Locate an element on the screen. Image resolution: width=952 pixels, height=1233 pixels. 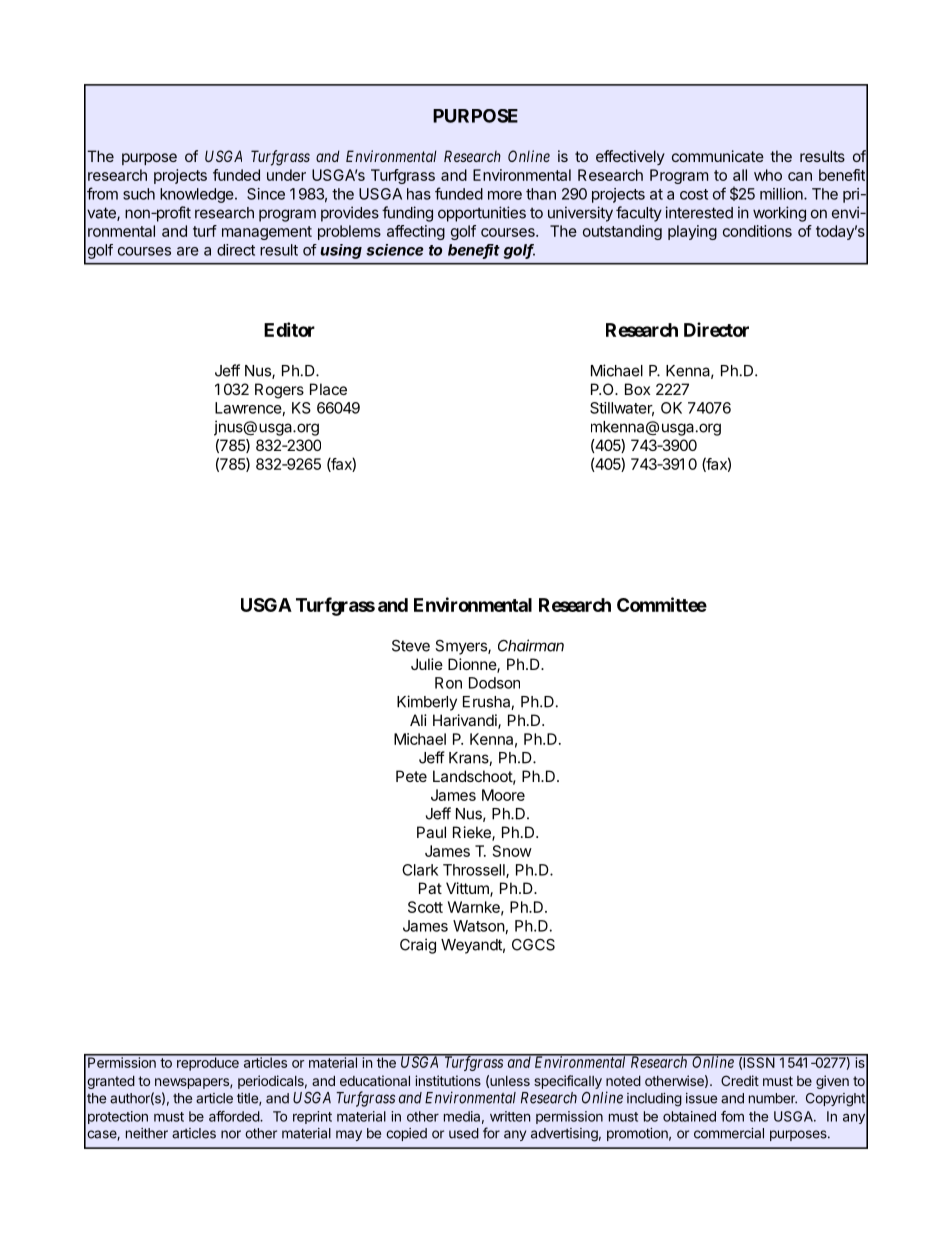
Pete is located at coordinates (411, 776).
